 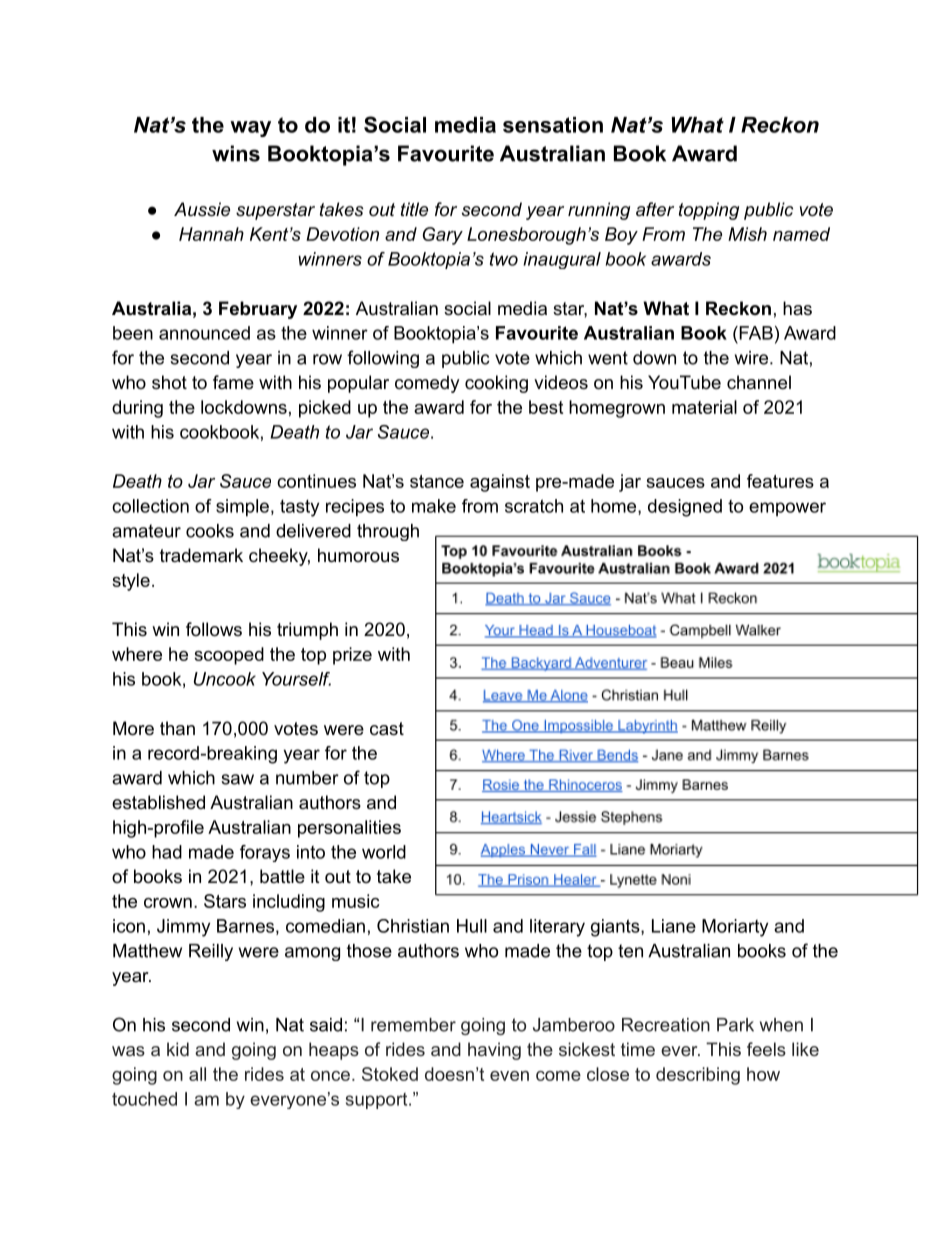 What do you see at coordinates (709, 211) in the page?
I see `topping` at bounding box center [709, 211].
